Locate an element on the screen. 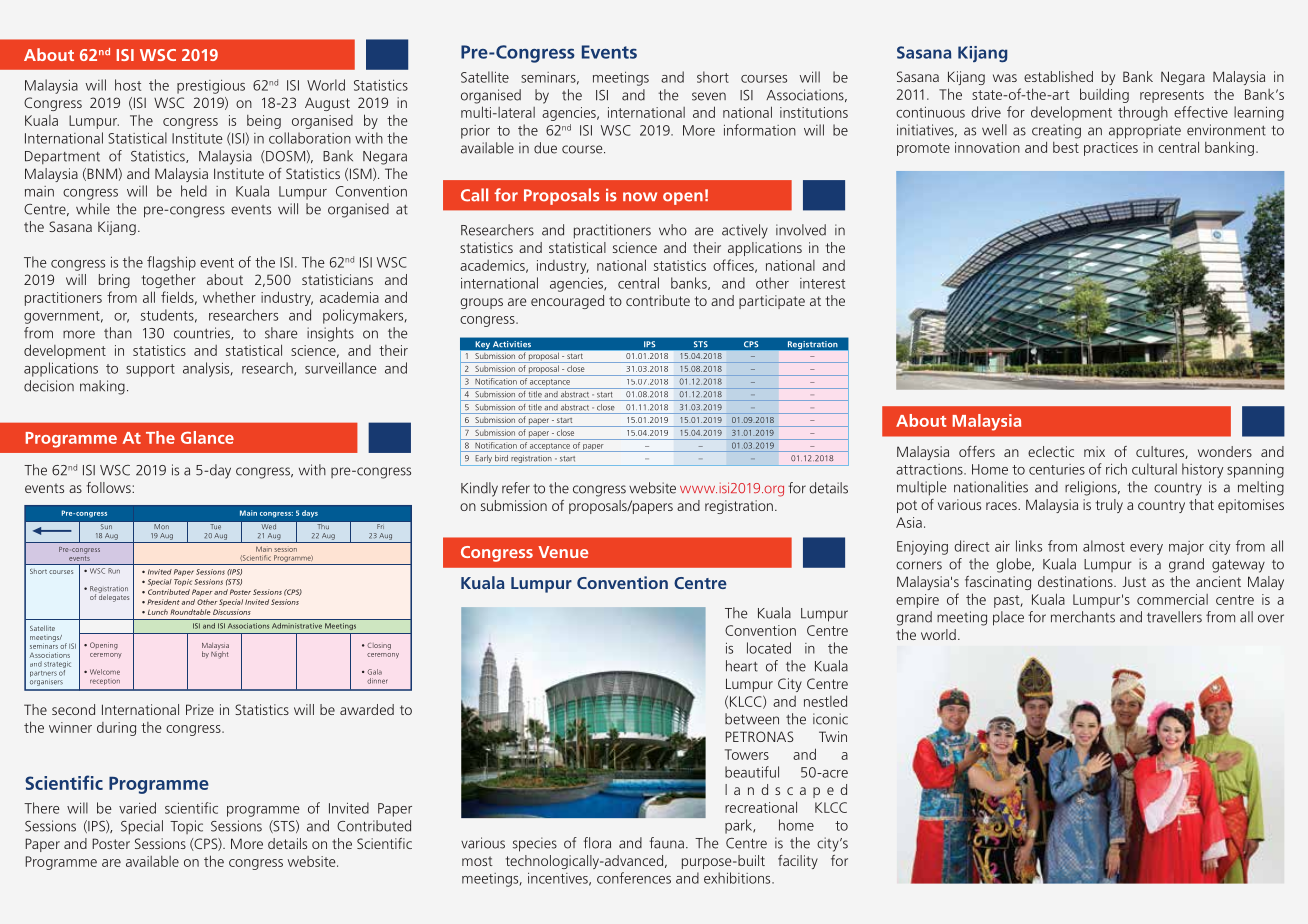  prestigious is located at coordinates (211, 87).
